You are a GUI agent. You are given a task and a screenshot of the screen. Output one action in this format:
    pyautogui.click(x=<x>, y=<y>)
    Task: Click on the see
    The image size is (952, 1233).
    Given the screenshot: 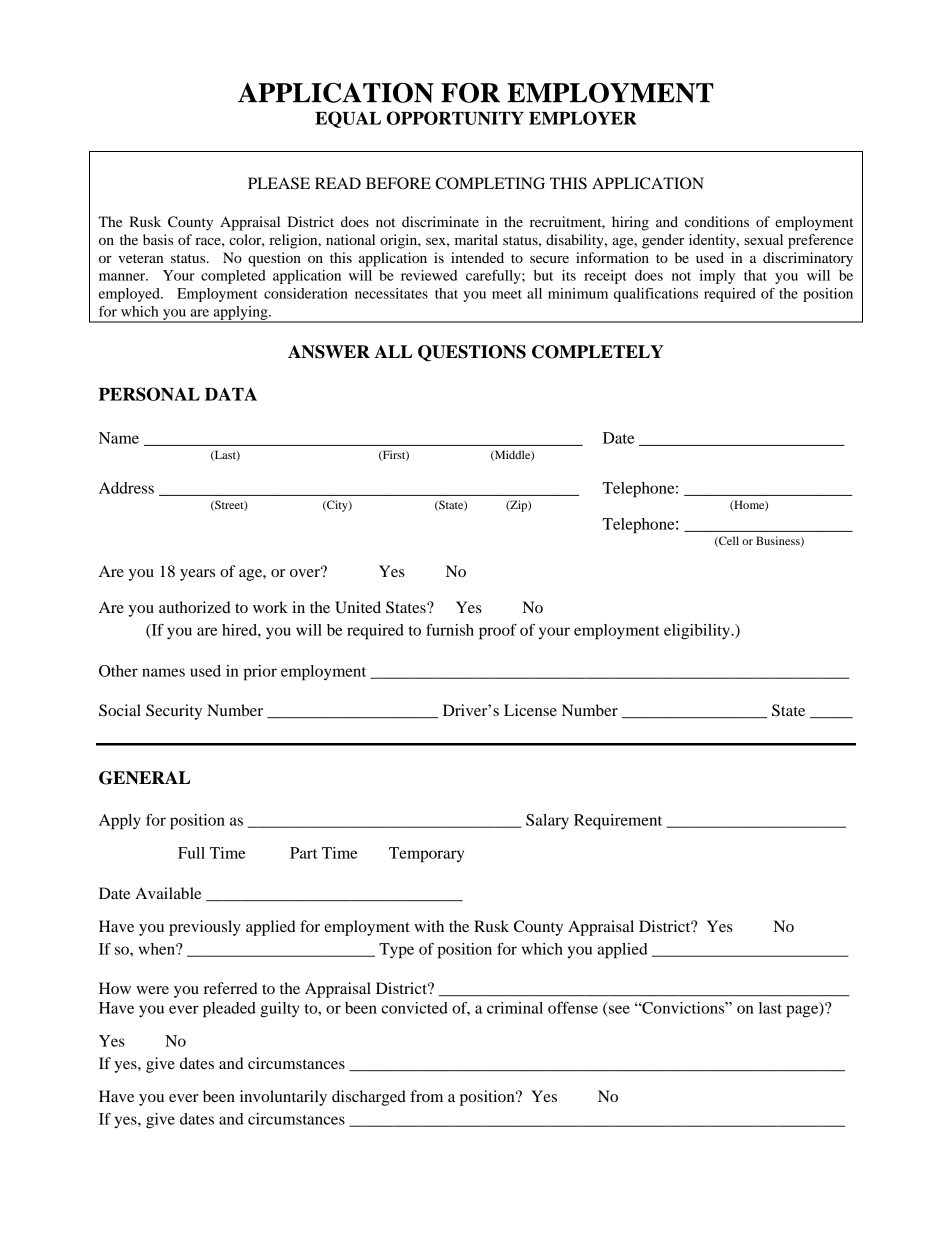 What is the action you would take?
    pyautogui.click(x=619, y=1009)
